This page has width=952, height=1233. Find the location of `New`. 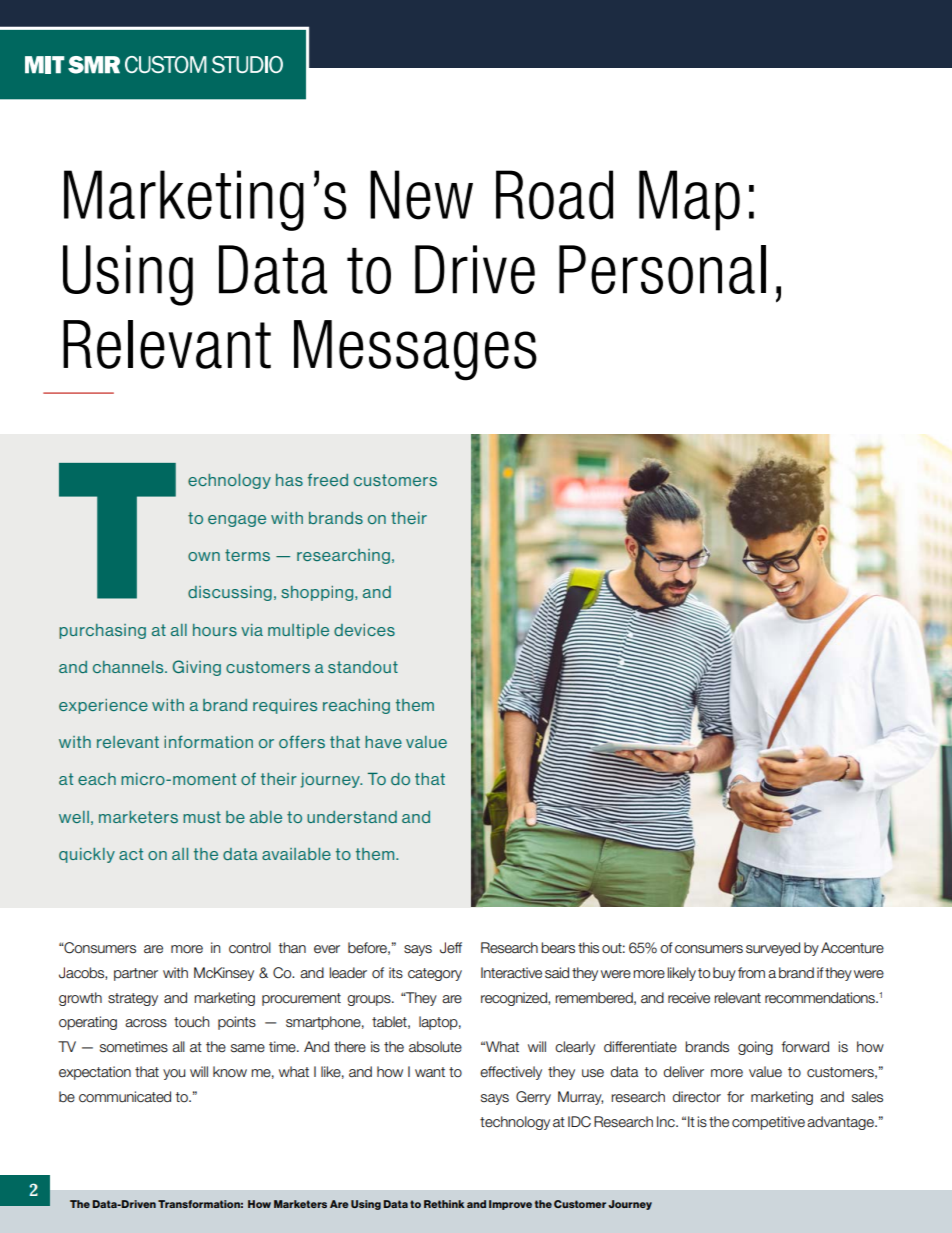

New is located at coordinates (421, 195).
